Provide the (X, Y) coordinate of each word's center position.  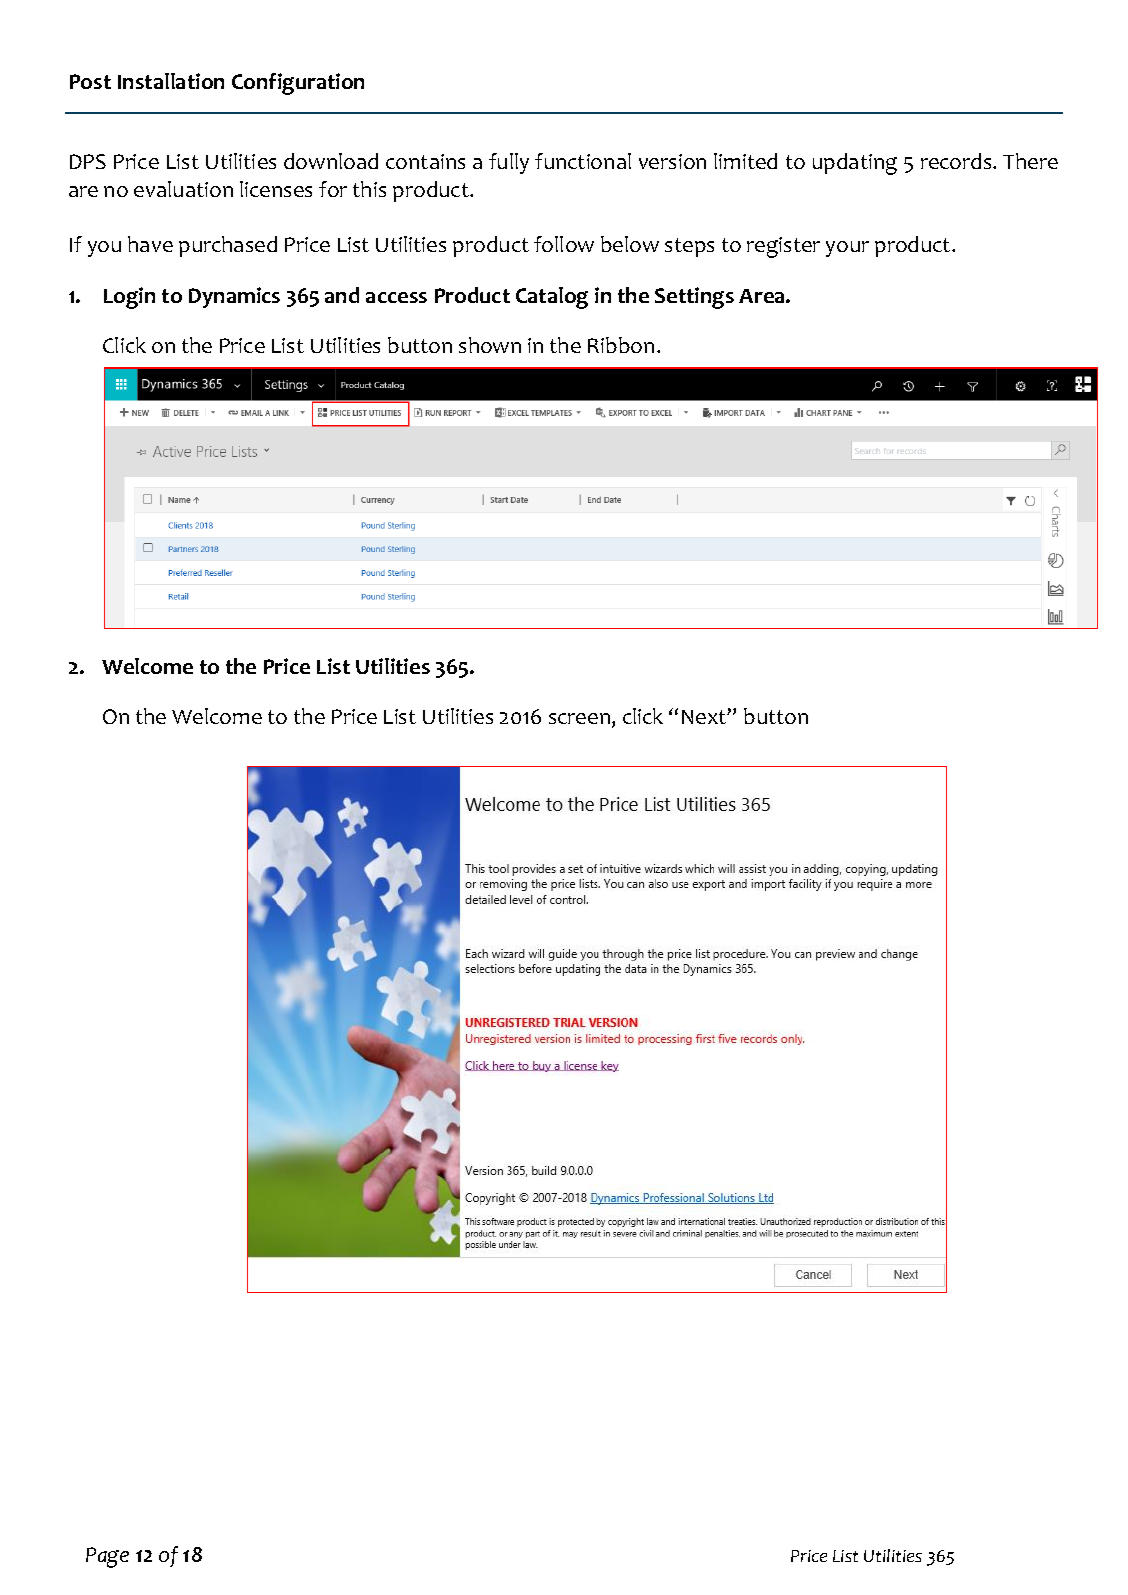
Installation (171, 81)
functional (583, 161)
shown (490, 345)
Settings (694, 298)
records (957, 161)
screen (579, 718)
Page (107, 1557)
